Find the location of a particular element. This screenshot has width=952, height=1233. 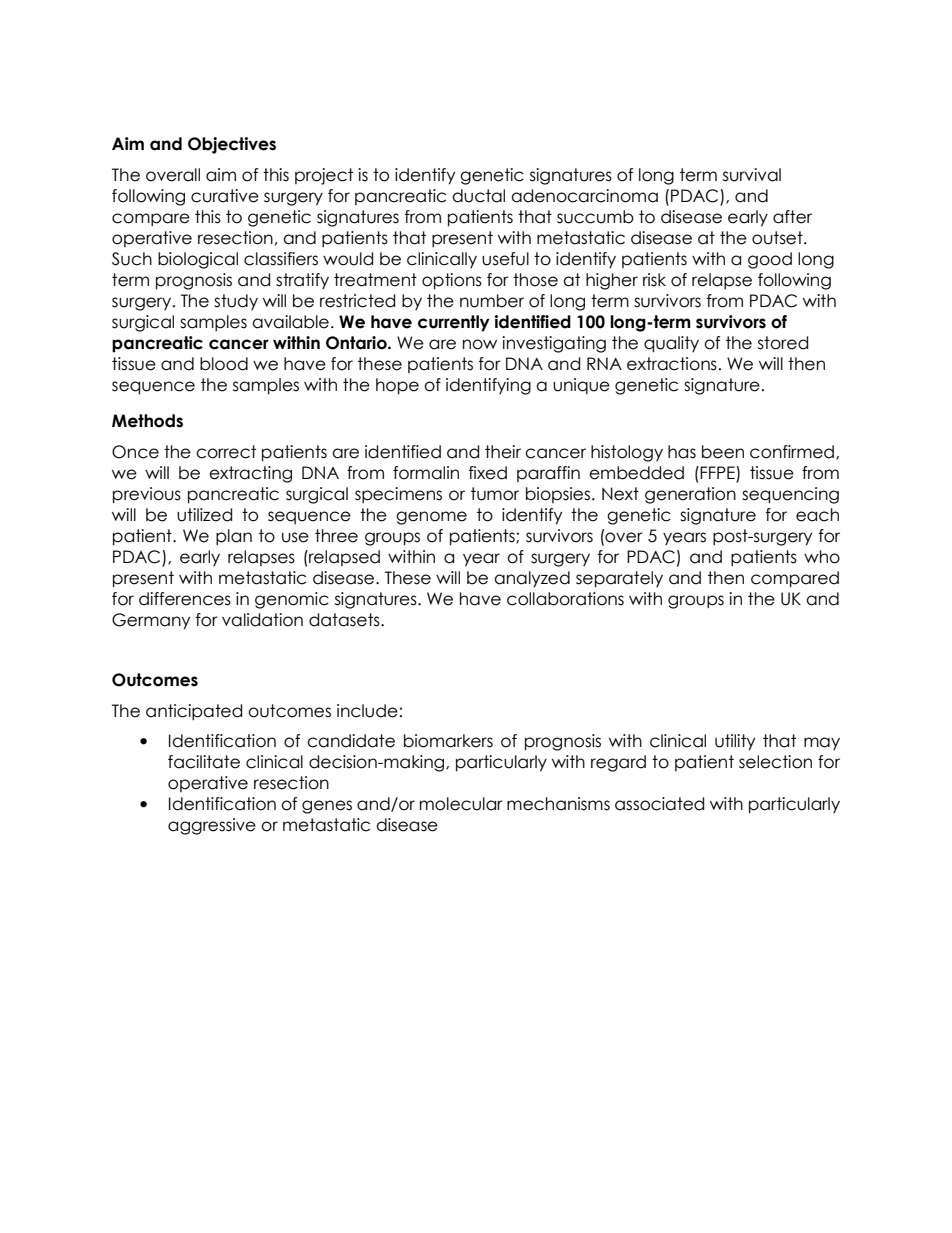

extracting is located at coordinates (250, 474).
